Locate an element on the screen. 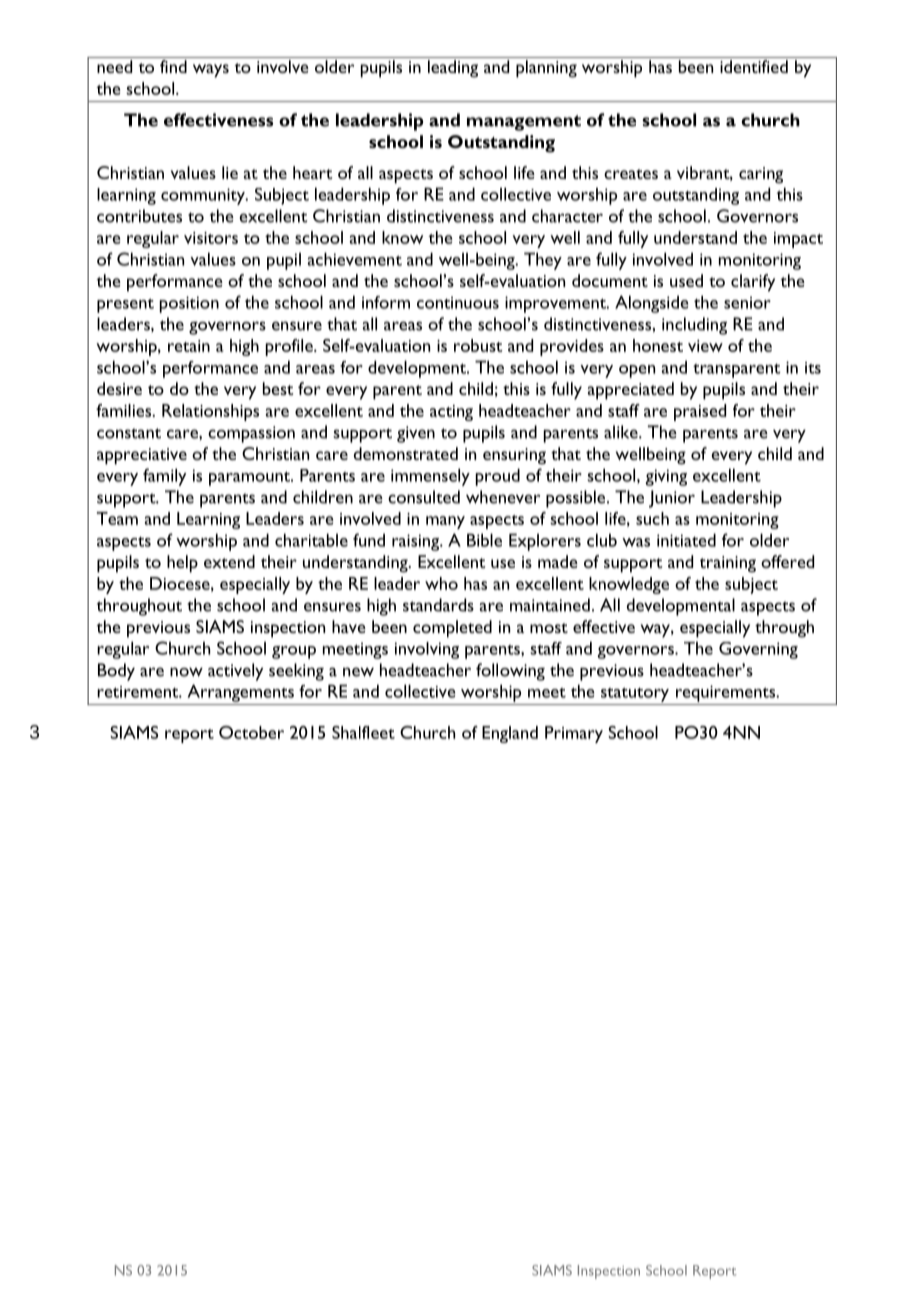  October is located at coordinates (251, 732).
